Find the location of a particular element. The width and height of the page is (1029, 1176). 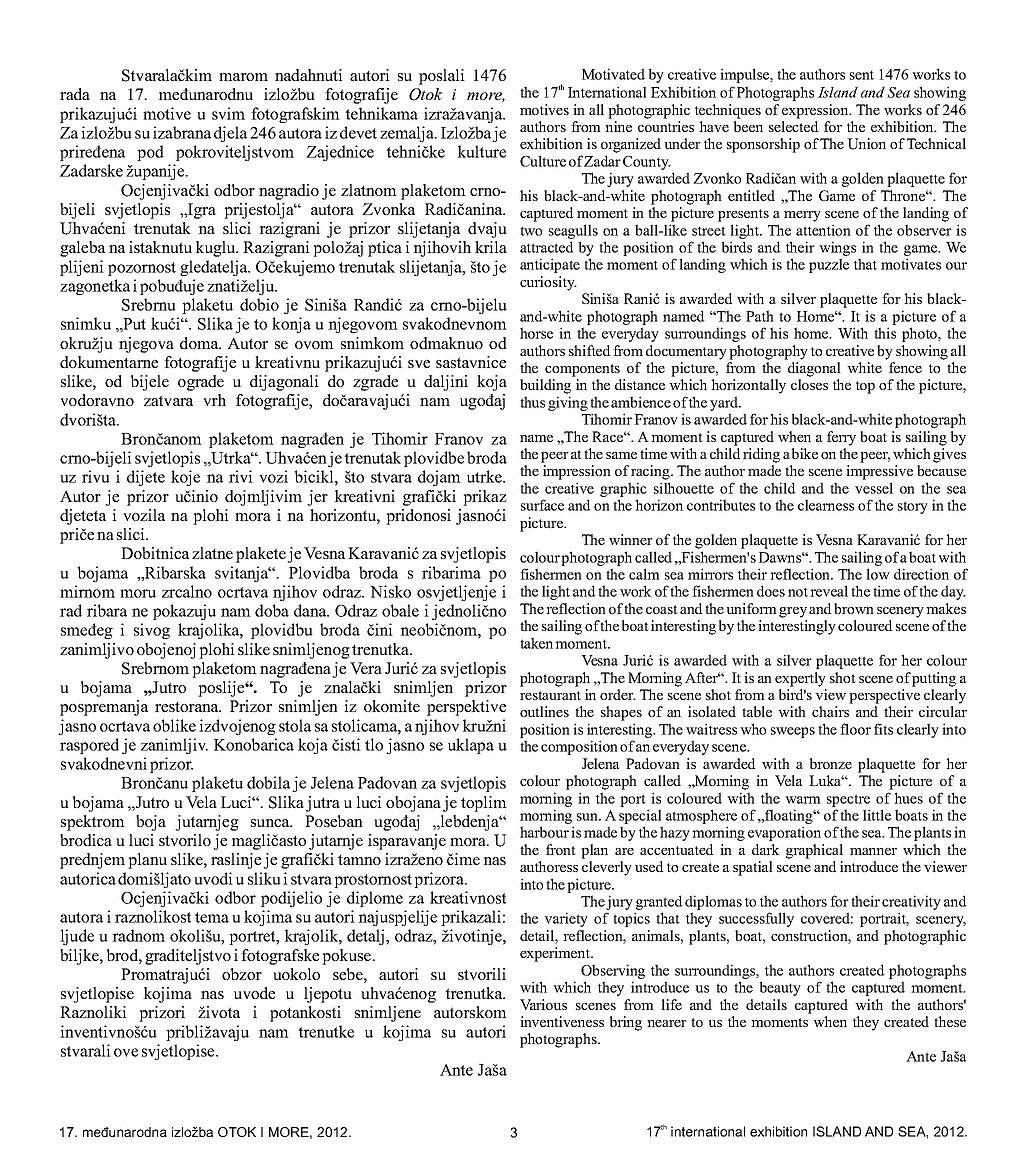

expression is located at coordinates (816, 111).
